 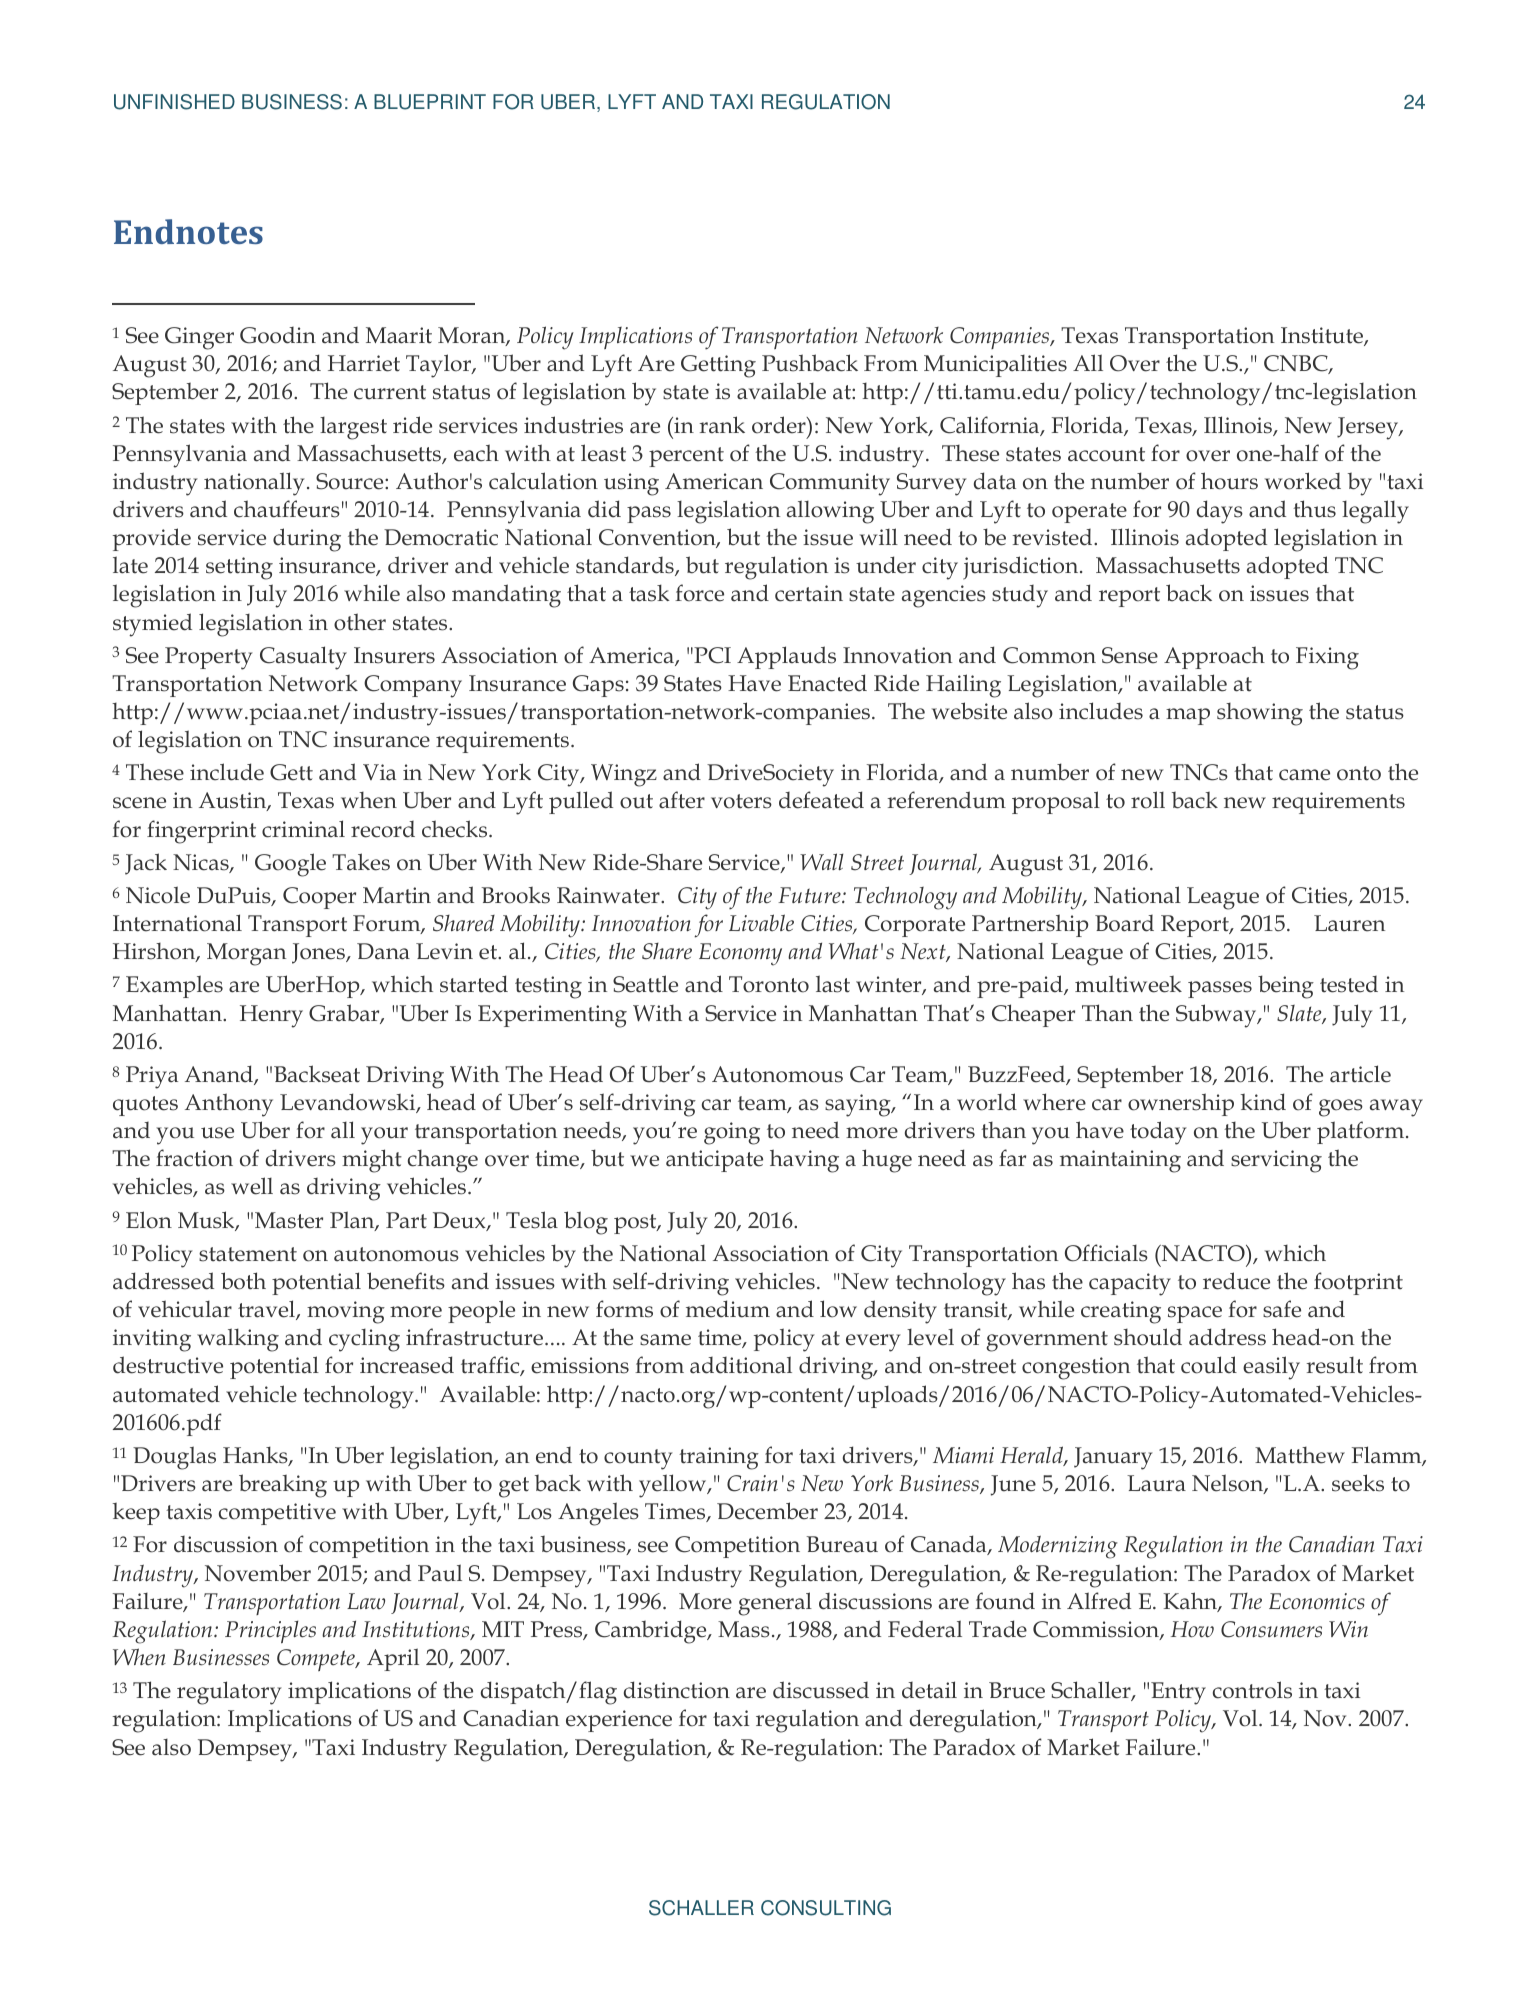 I want to click on regulatory, so click(x=229, y=1693).
